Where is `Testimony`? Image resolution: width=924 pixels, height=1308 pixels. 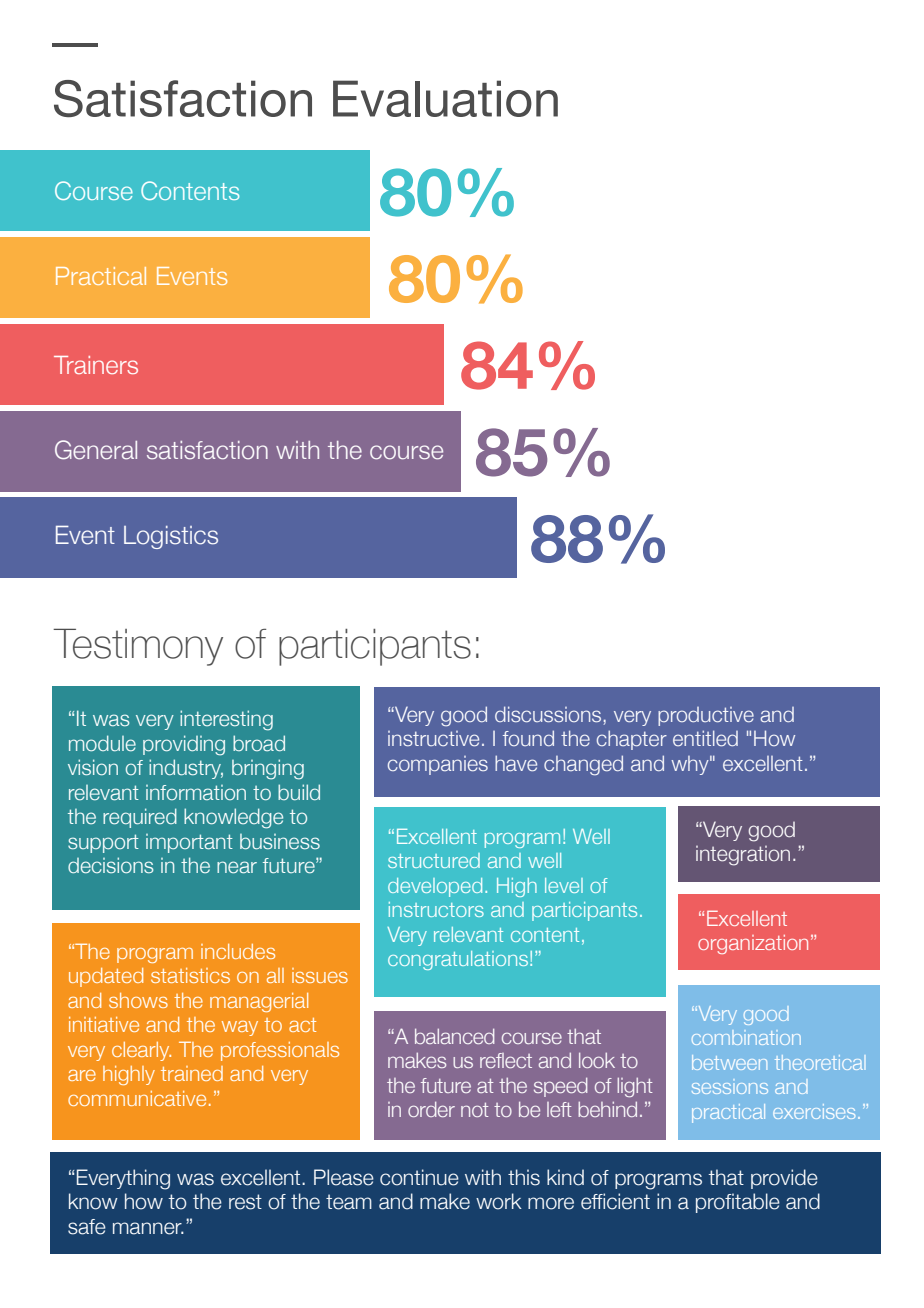 Testimony is located at coordinates (138, 647).
